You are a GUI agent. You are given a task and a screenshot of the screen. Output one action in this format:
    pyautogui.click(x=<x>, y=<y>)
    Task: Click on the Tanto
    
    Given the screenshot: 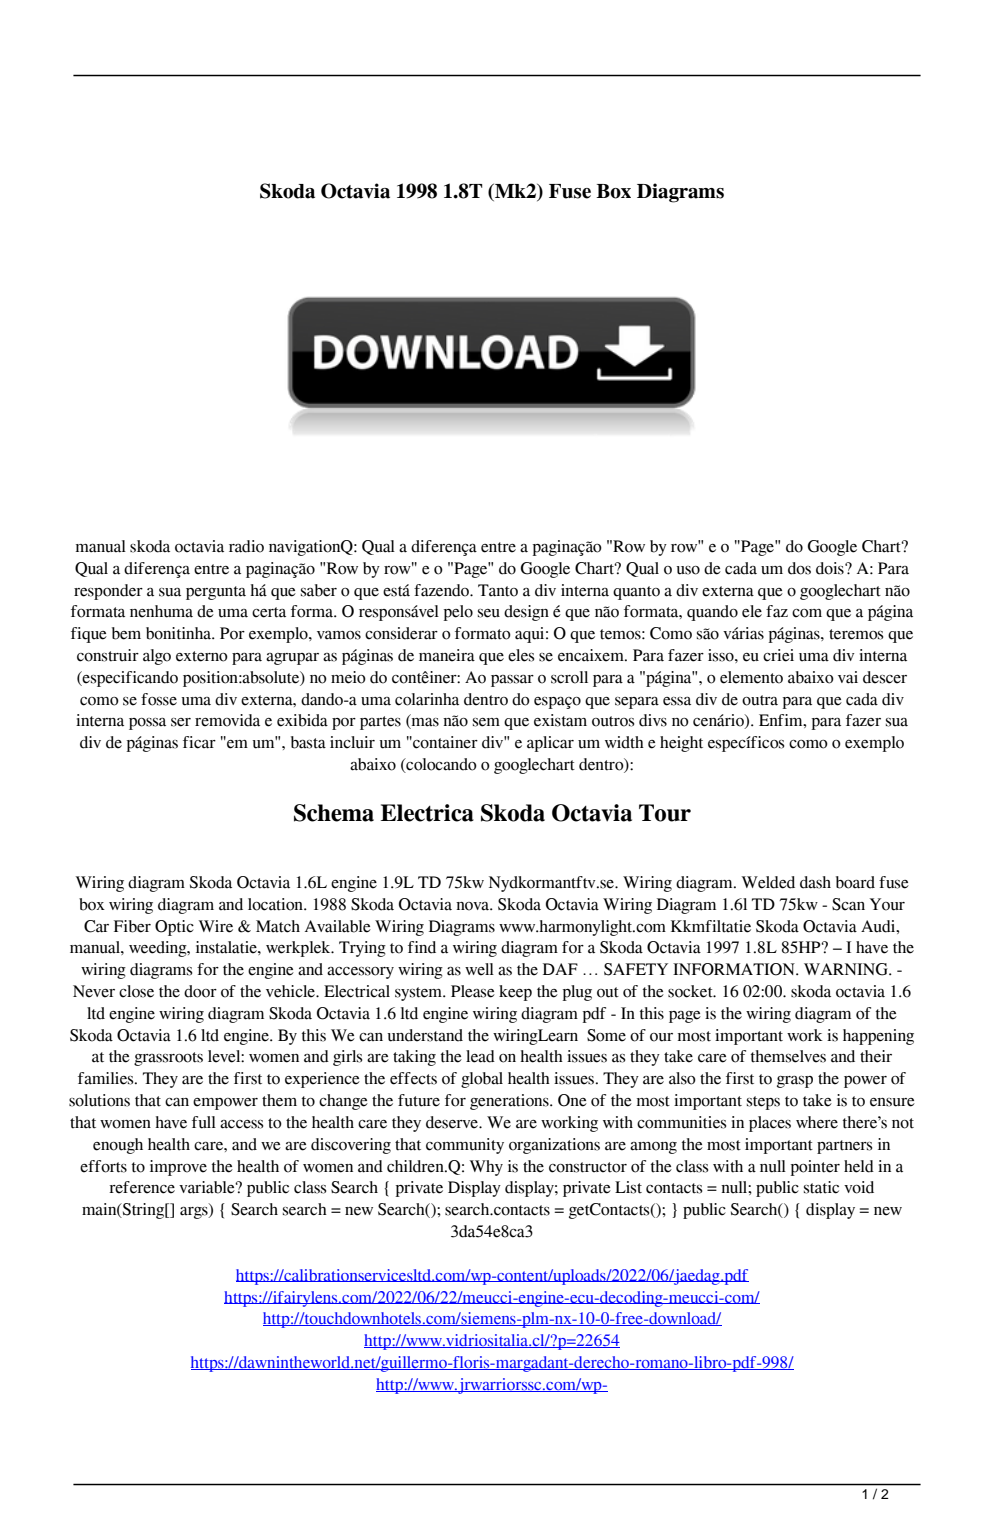 What is the action you would take?
    pyautogui.click(x=498, y=590)
